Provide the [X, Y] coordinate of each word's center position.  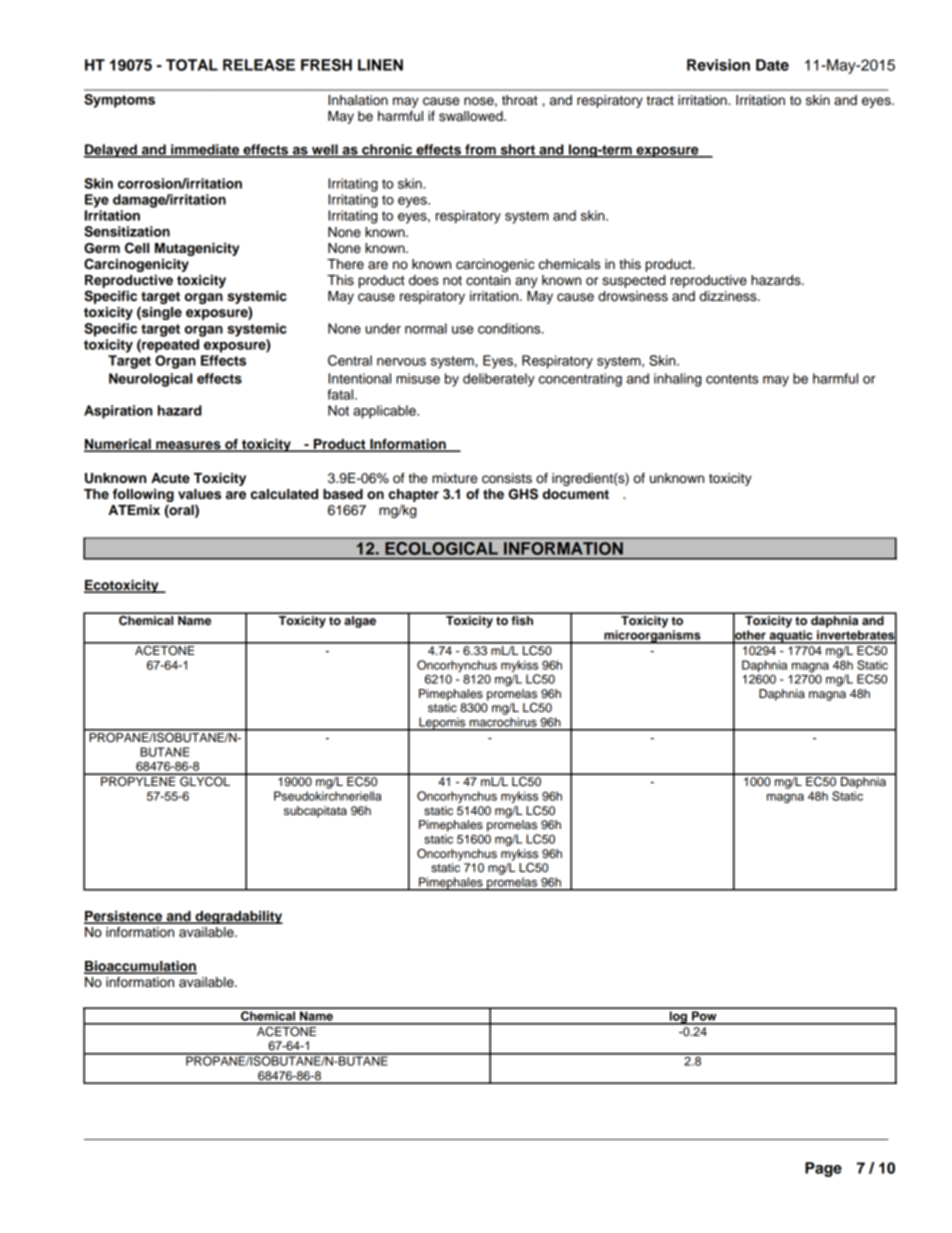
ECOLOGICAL [442, 548]
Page [823, 1169]
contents [732, 379]
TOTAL [192, 65]
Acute [170, 478]
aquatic [791, 637]
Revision [718, 65]
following [143, 497]
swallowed [472, 116]
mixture [454, 478]
